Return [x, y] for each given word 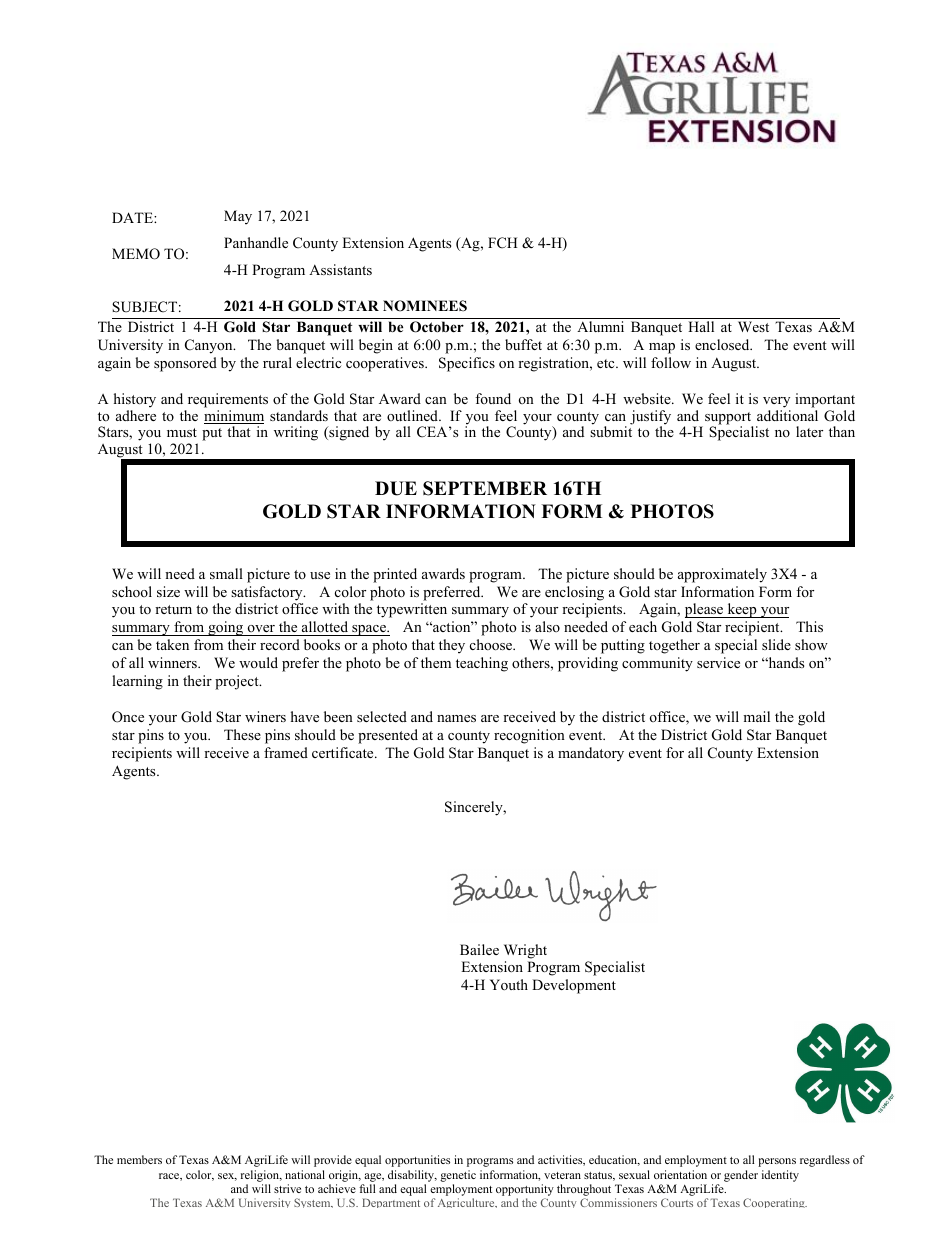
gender [741, 1176]
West [753, 326]
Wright [525, 951]
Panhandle [256, 242]
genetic [458, 1176]
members [139, 1159]
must [182, 432]
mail [756, 716]
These [242, 734]
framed [286, 752]
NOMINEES [425, 306]
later [809, 431]
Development [574, 986]
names [456, 718]
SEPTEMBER [485, 488]
